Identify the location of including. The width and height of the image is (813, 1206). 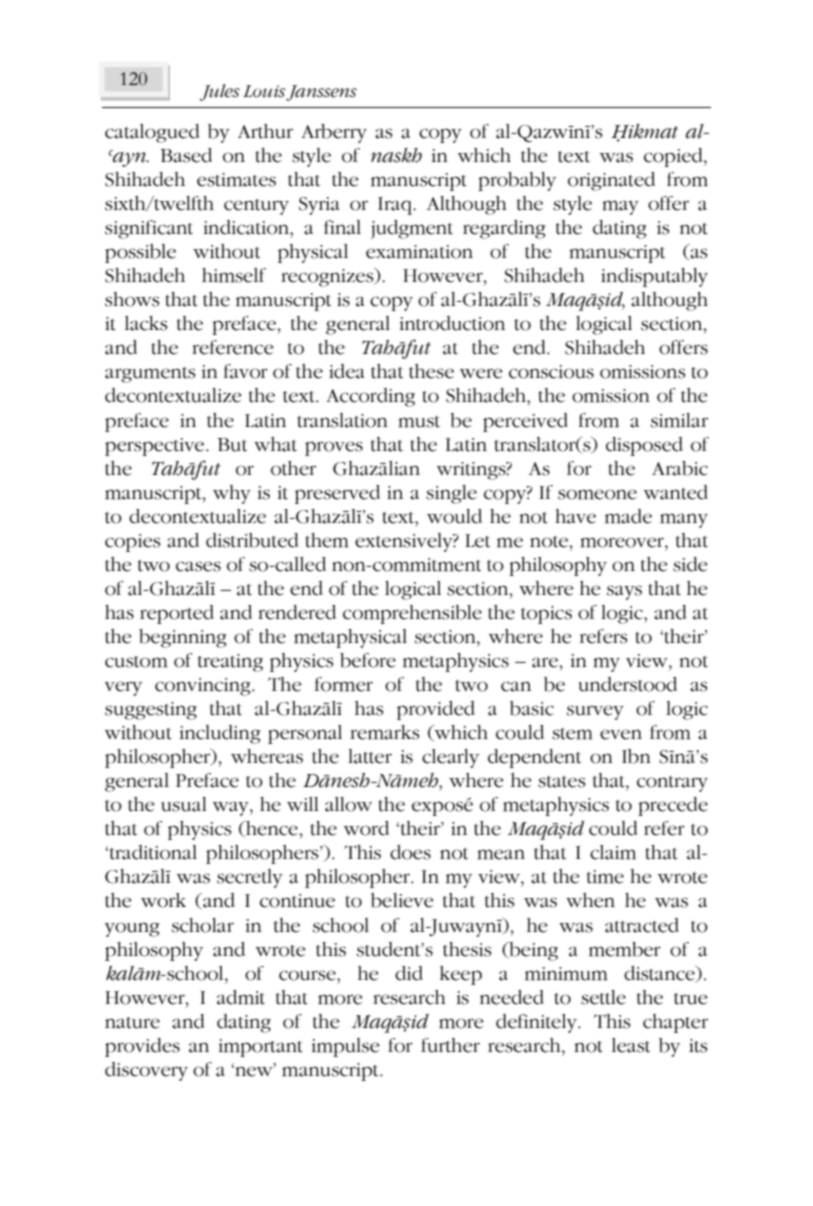
(220, 734).
